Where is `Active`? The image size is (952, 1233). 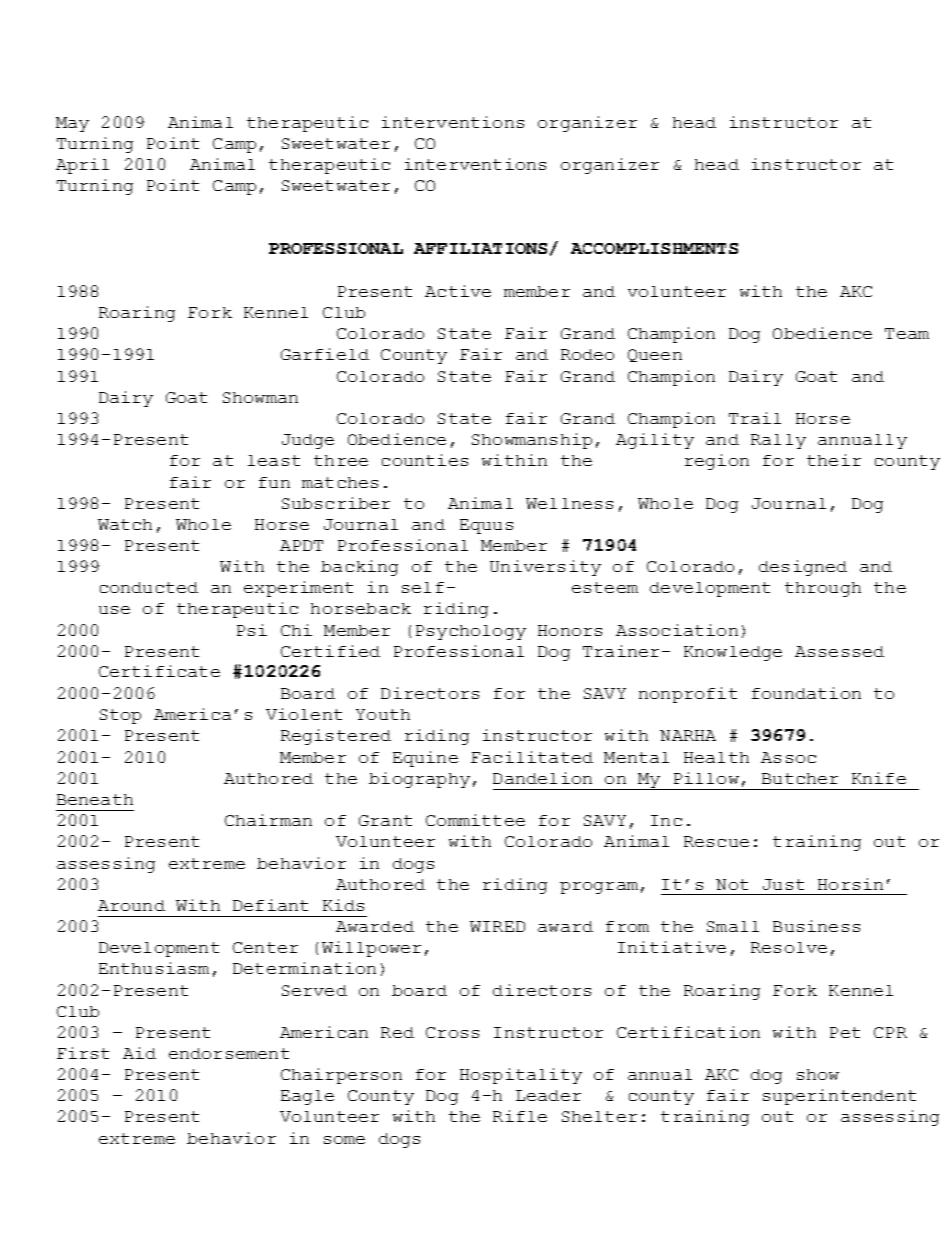 Active is located at coordinates (458, 291).
